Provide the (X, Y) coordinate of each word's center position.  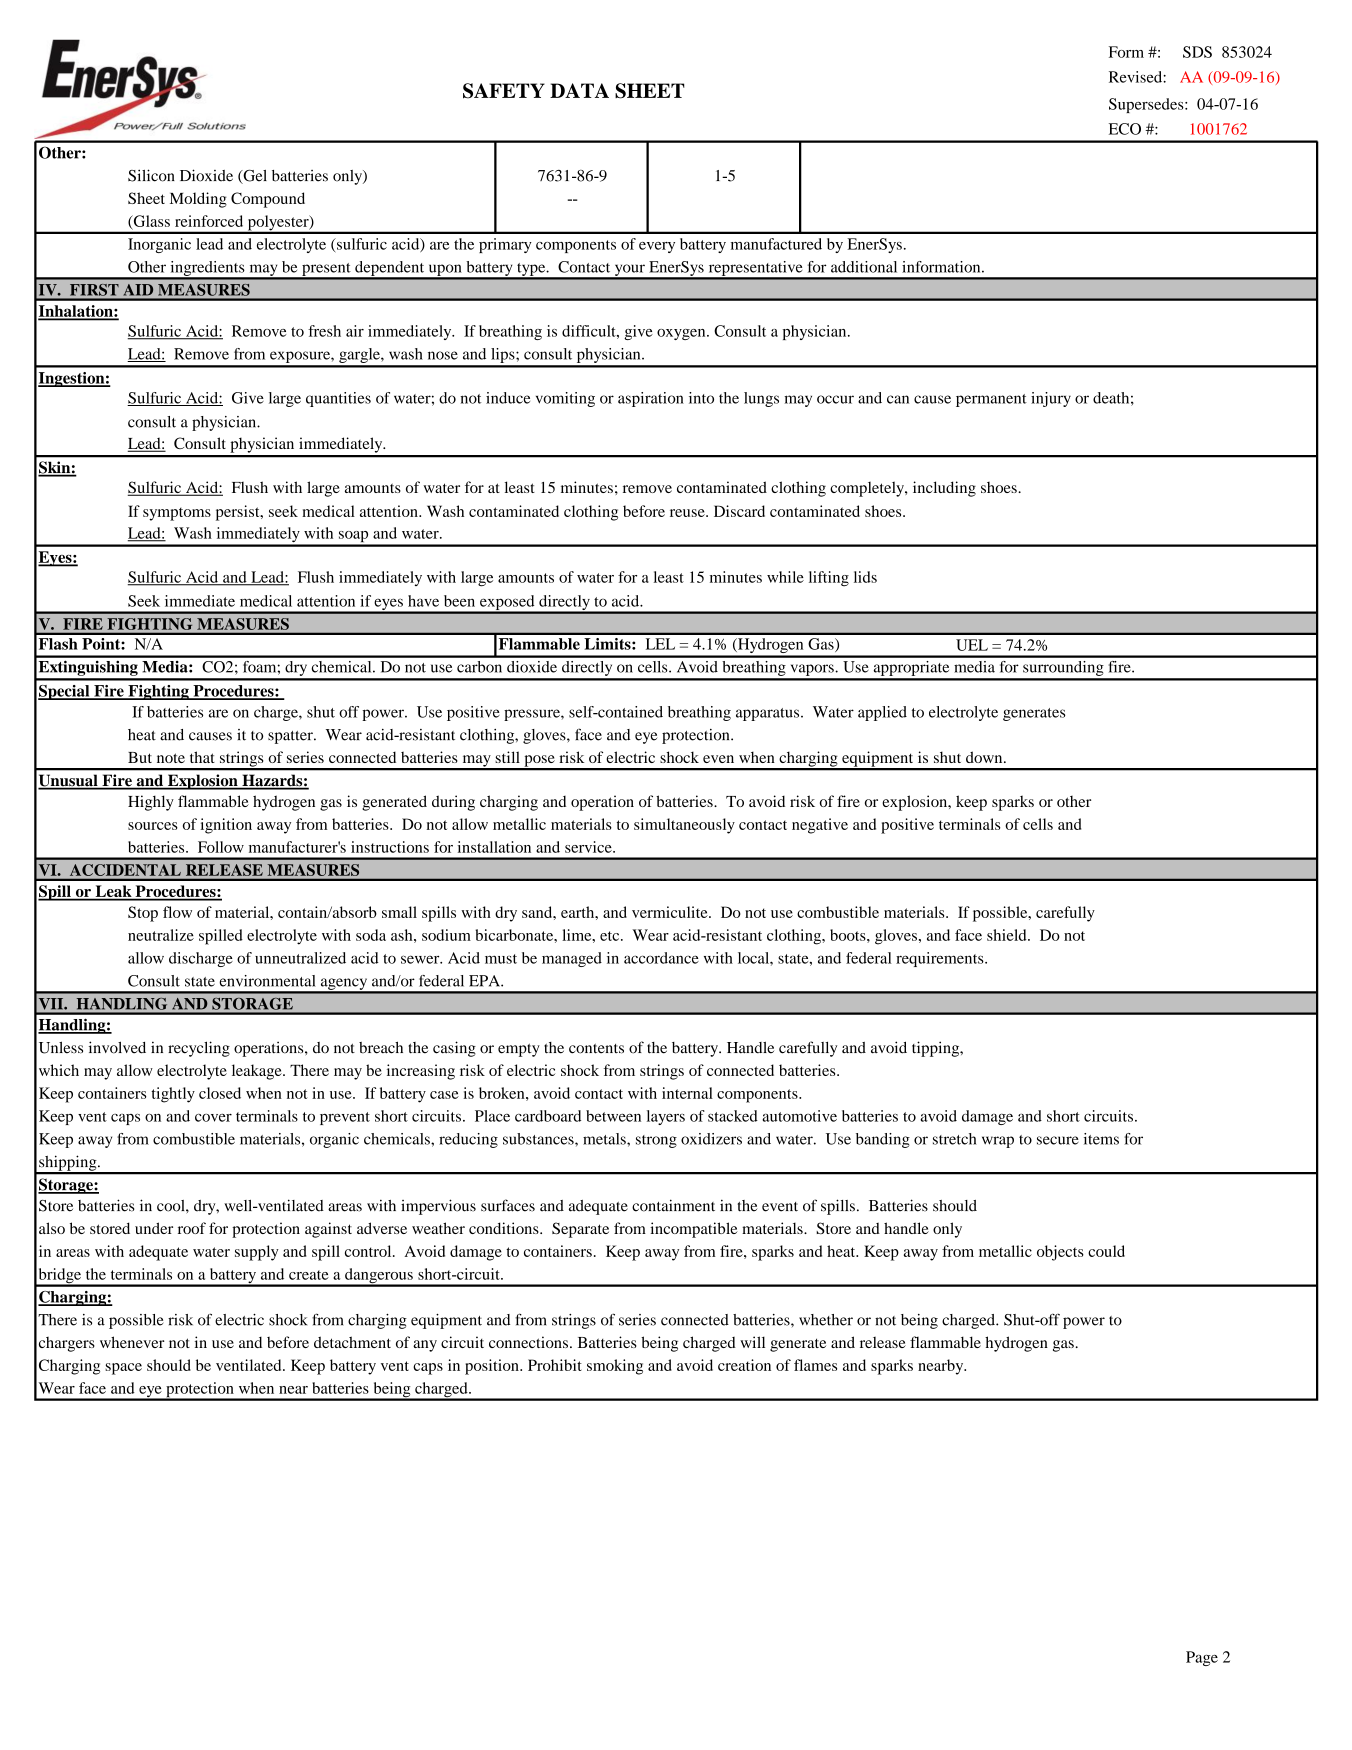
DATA (579, 90)
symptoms (177, 514)
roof (192, 1228)
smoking (615, 1367)
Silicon (151, 175)
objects (1060, 1253)
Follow (221, 847)
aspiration (651, 399)
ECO (1125, 129)
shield (1008, 935)
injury (1051, 399)
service (589, 847)
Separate (580, 1230)
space (123, 1369)
